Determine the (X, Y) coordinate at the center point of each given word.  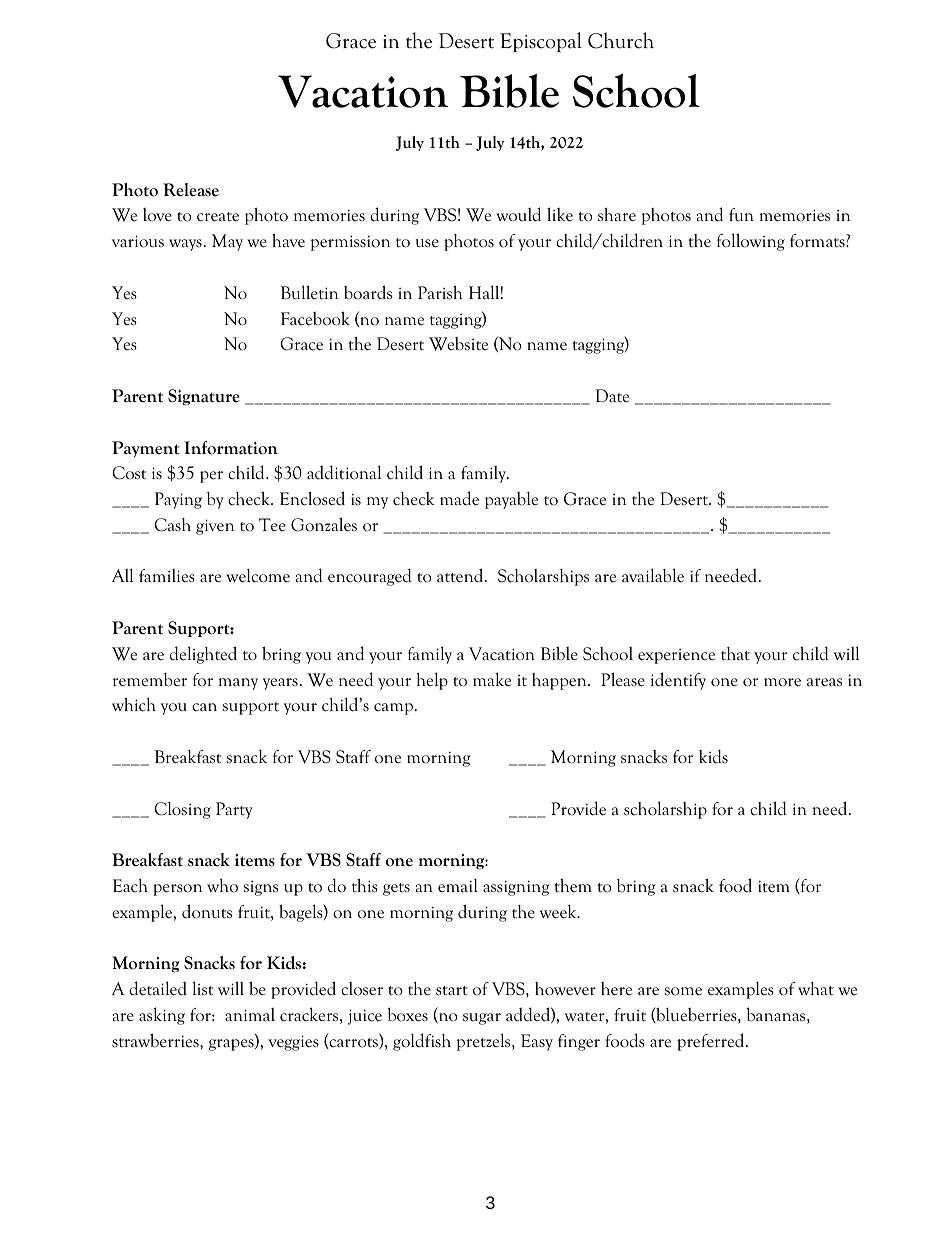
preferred (712, 1042)
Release (191, 190)
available (653, 575)
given (215, 527)
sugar (482, 1019)
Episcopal (541, 42)
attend (461, 575)
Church (621, 40)
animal (250, 1014)
